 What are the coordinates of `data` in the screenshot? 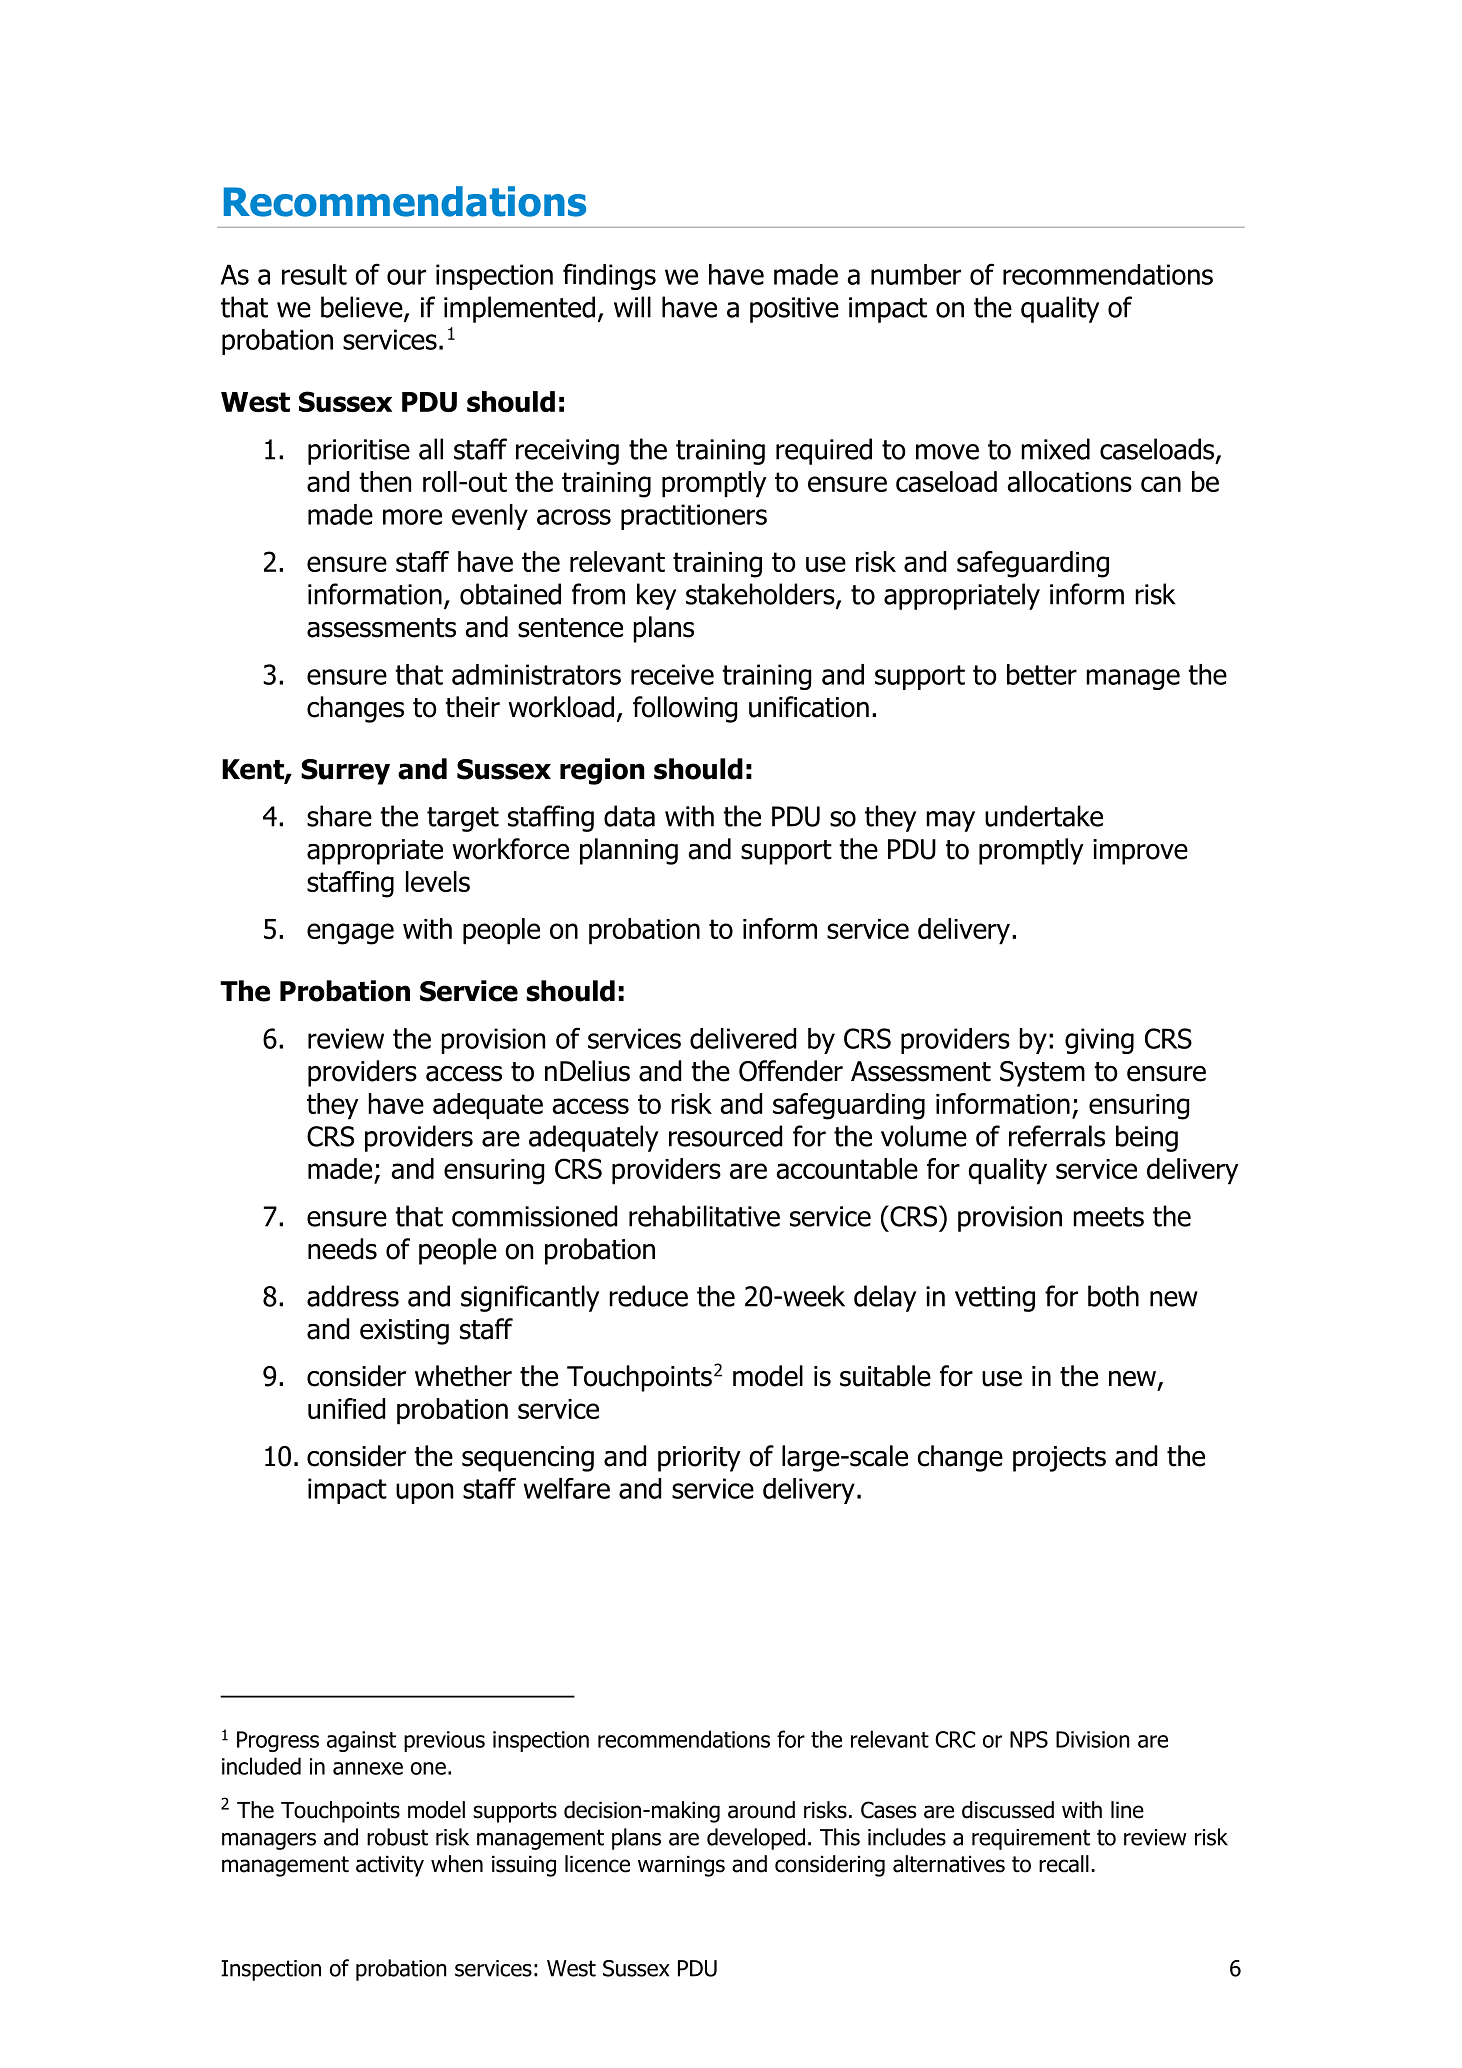 It's located at (629, 816).
